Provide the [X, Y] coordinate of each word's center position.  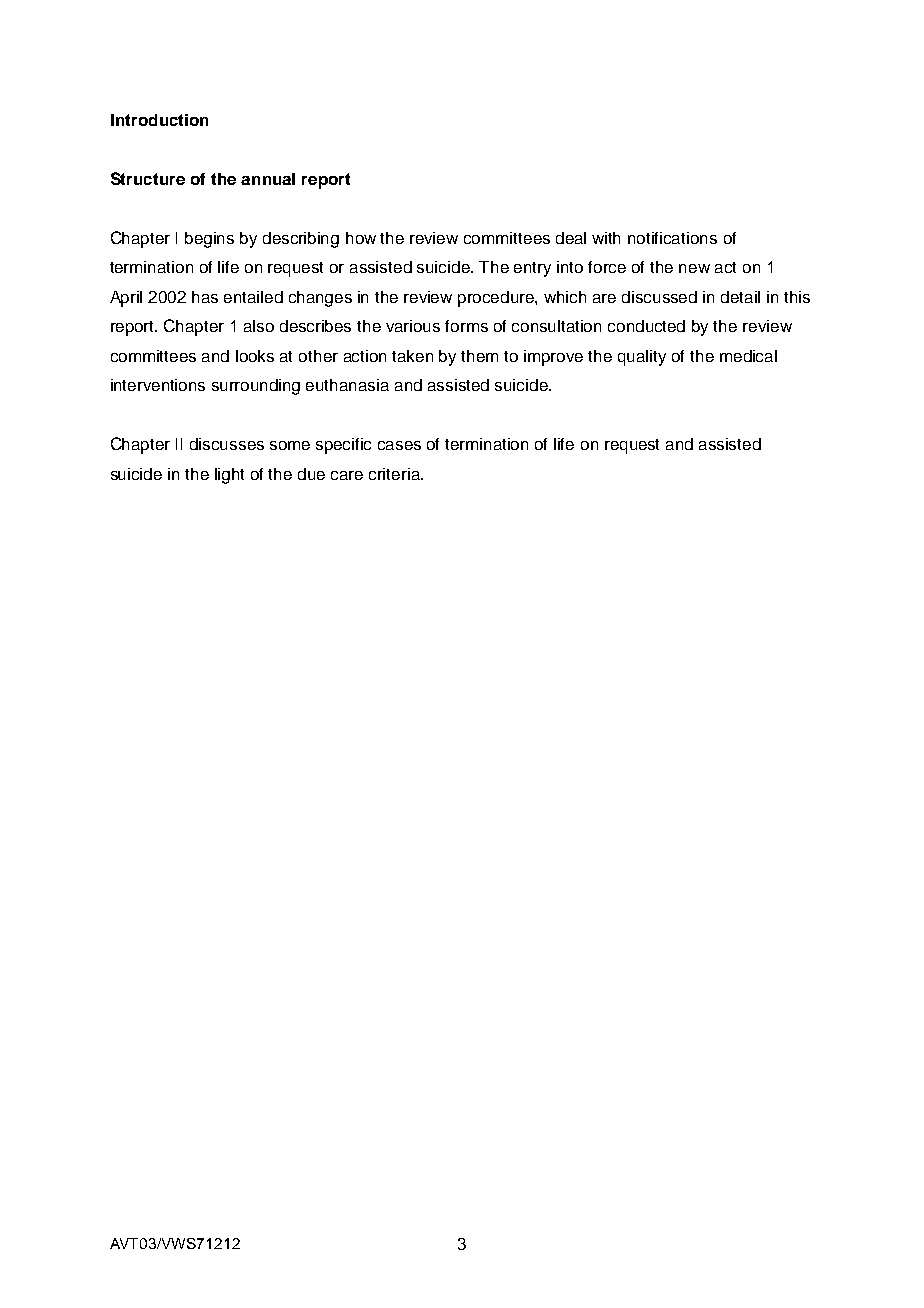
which [565, 297]
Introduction [159, 120]
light [229, 476]
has [205, 297]
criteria [395, 474]
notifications [672, 238]
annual [268, 179]
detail [740, 297]
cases [399, 445]
